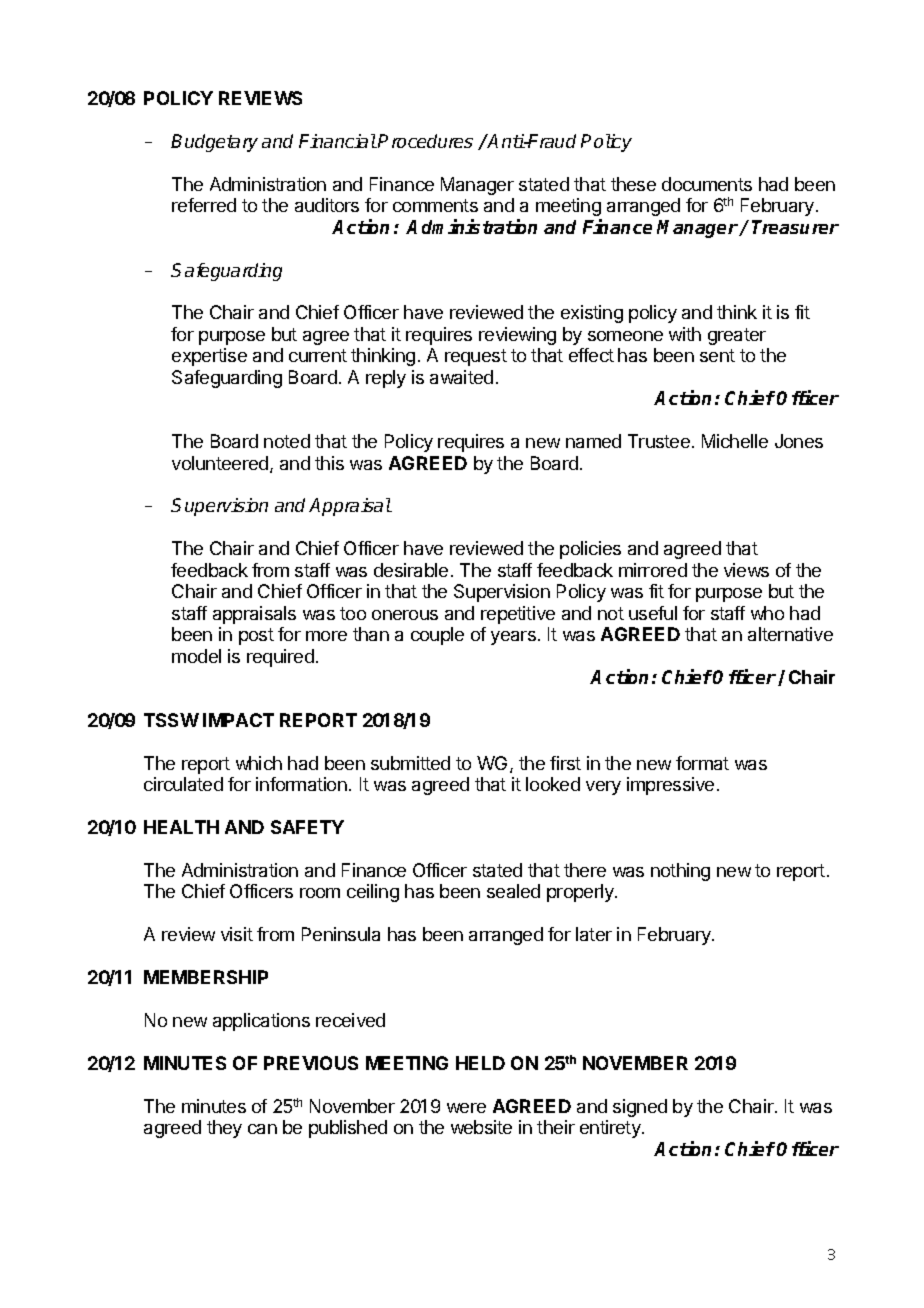 This screenshot has height=1308, width=924. What do you see at coordinates (707, 184) in the screenshot?
I see `documents` at bounding box center [707, 184].
